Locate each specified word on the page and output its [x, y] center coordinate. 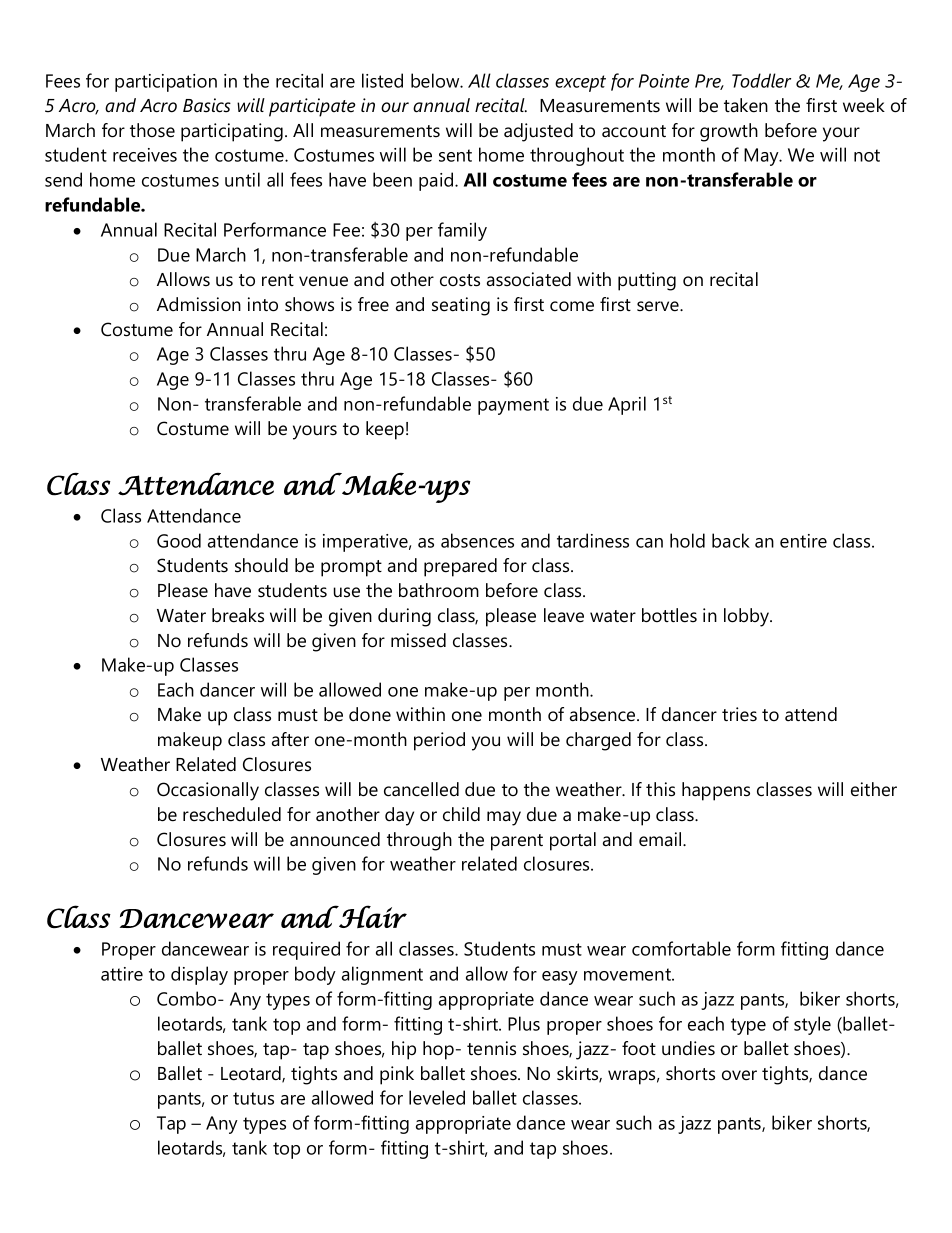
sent [455, 155]
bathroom [439, 590]
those [152, 130]
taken [746, 105]
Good [179, 540]
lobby [748, 617]
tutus [253, 1098]
